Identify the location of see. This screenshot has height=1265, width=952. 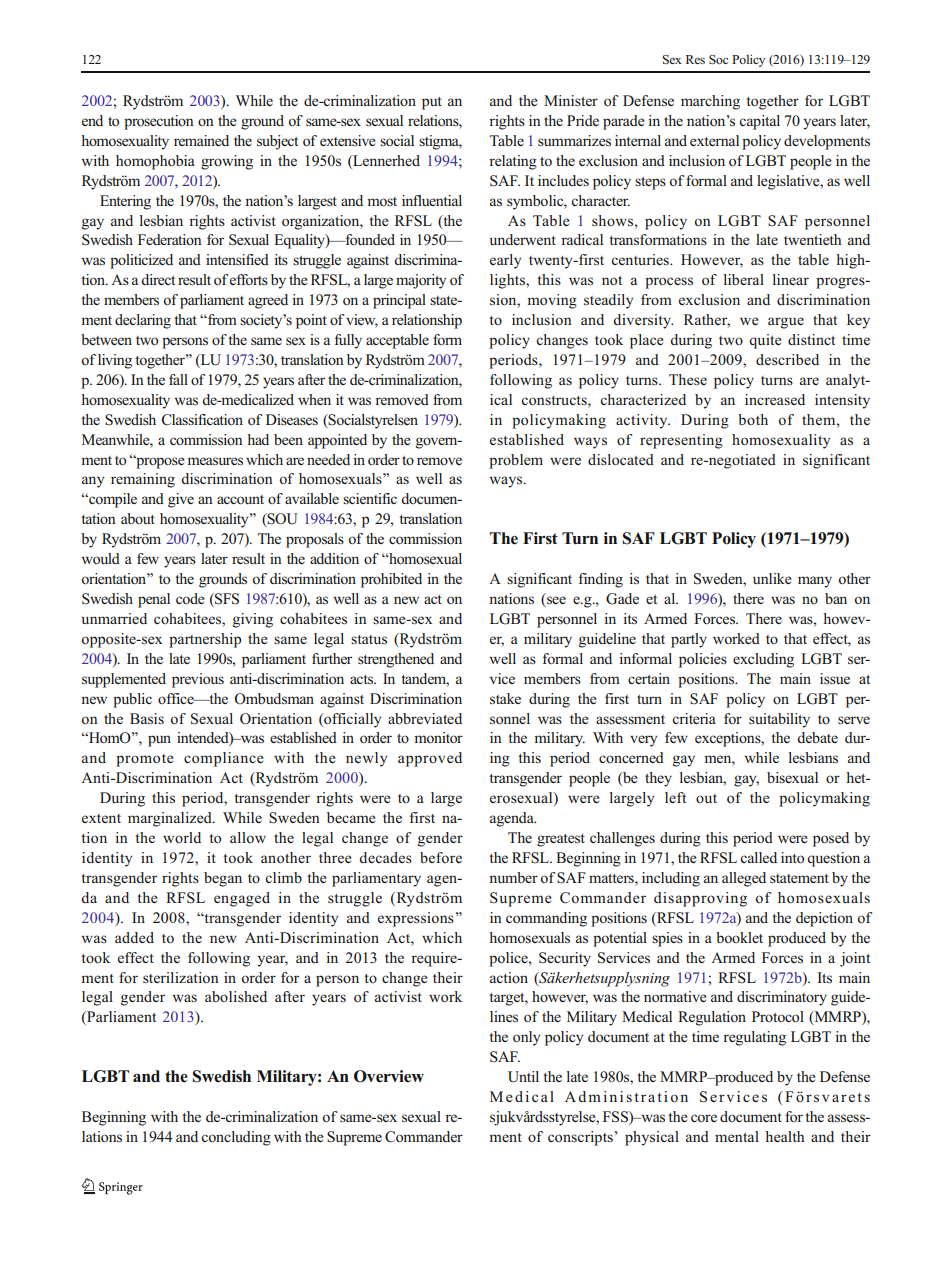
(555, 601).
